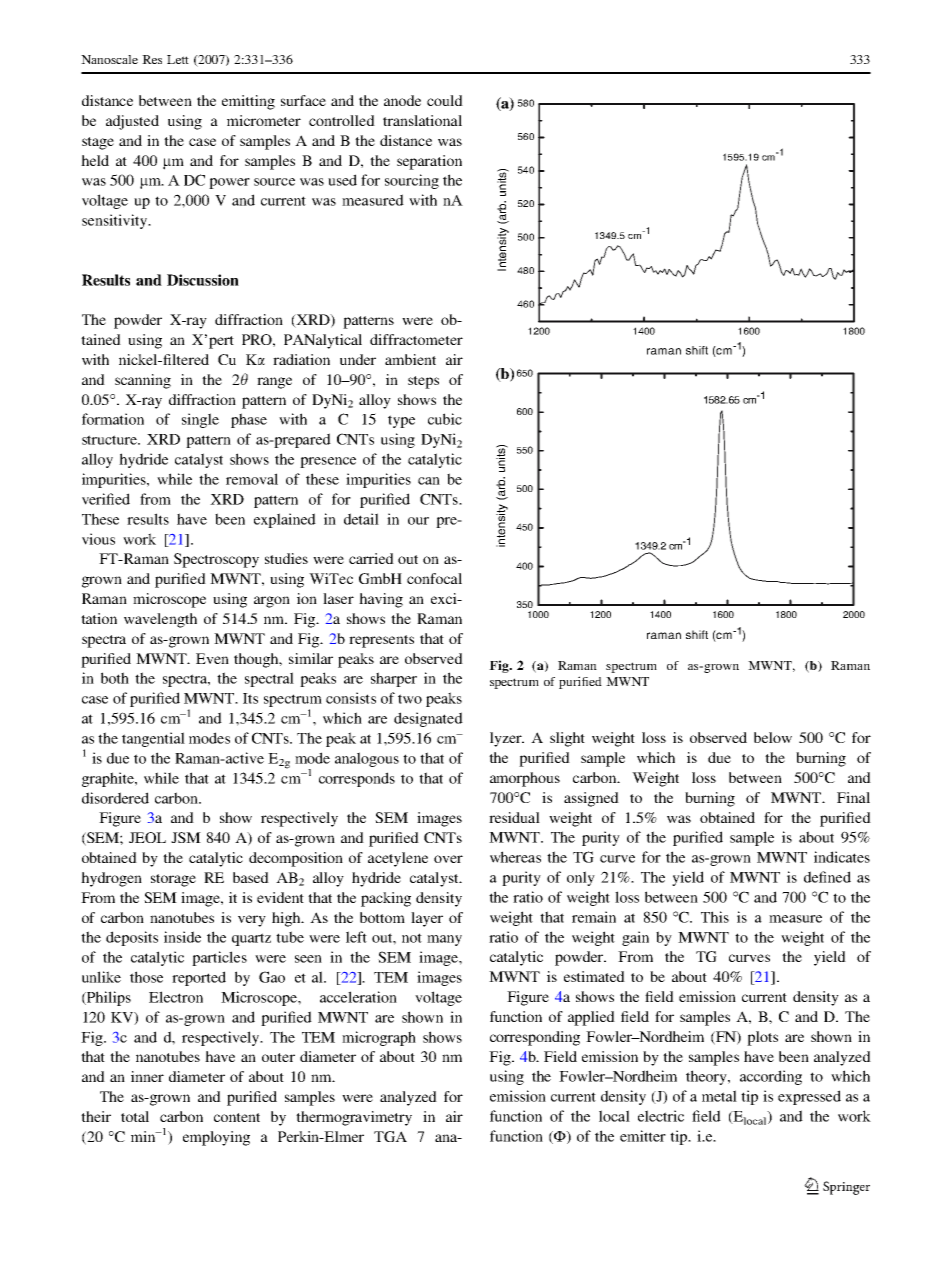 The image size is (952, 1265). Describe the element at coordinates (143, 381) in the page. I see `scanning` at that location.
